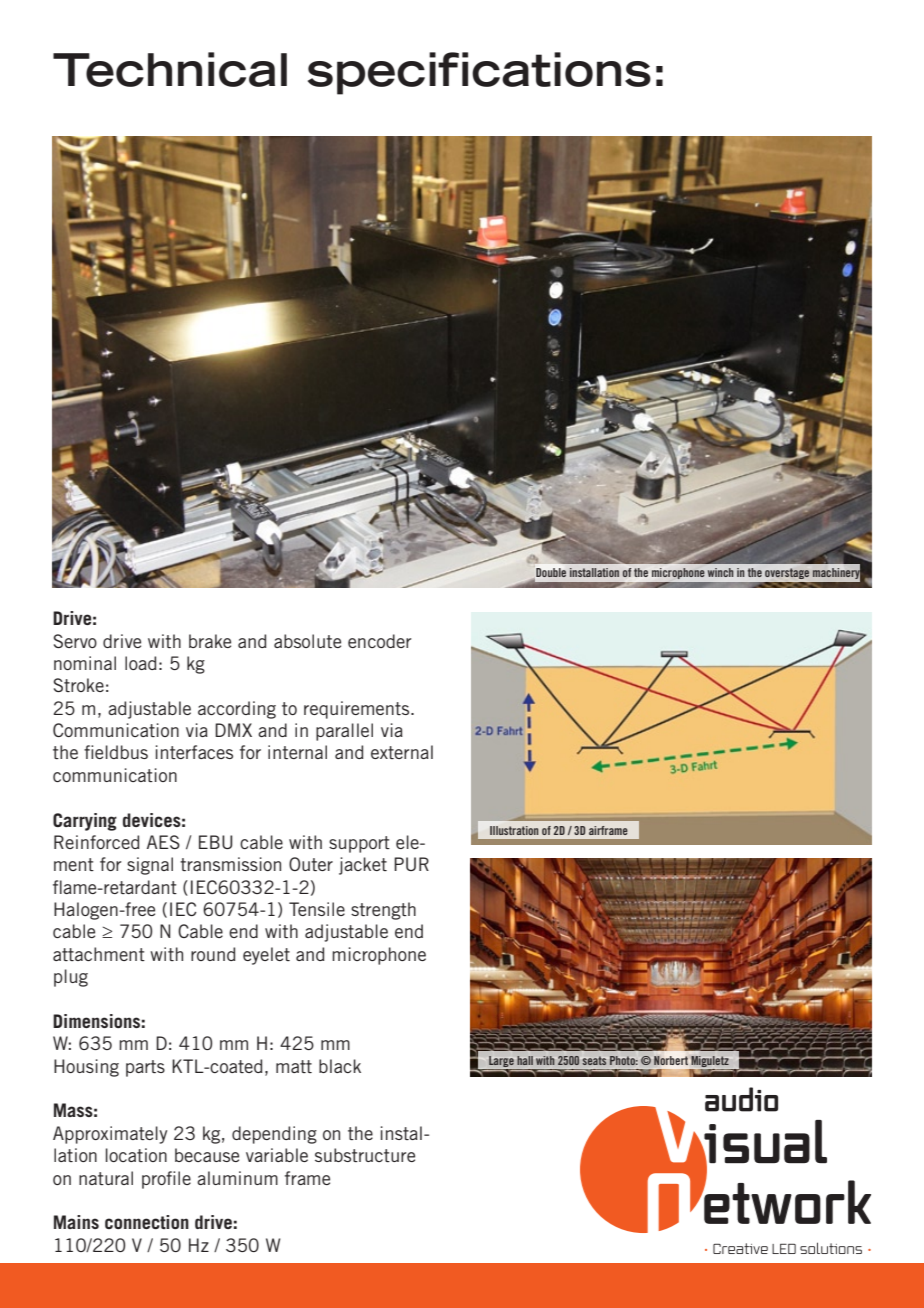 The height and width of the screenshot is (1308, 924). Describe the element at coordinates (514, 830) in the screenshot. I see `Illustration` at that location.
